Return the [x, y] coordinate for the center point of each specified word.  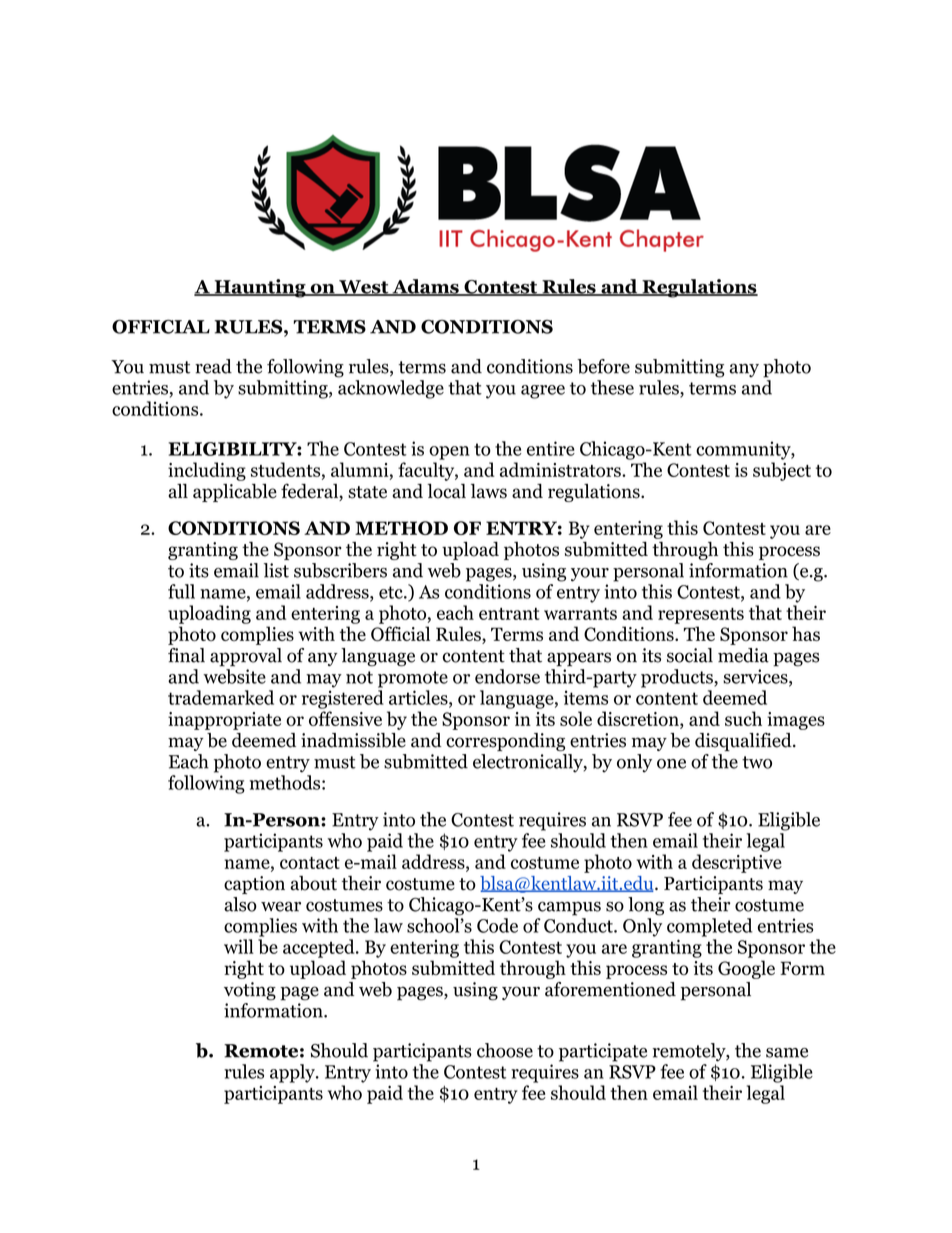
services [755, 676]
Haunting [260, 288]
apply [293, 1073]
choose [505, 1050]
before [603, 366]
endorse [507, 676]
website [234, 675]
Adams [425, 287]
